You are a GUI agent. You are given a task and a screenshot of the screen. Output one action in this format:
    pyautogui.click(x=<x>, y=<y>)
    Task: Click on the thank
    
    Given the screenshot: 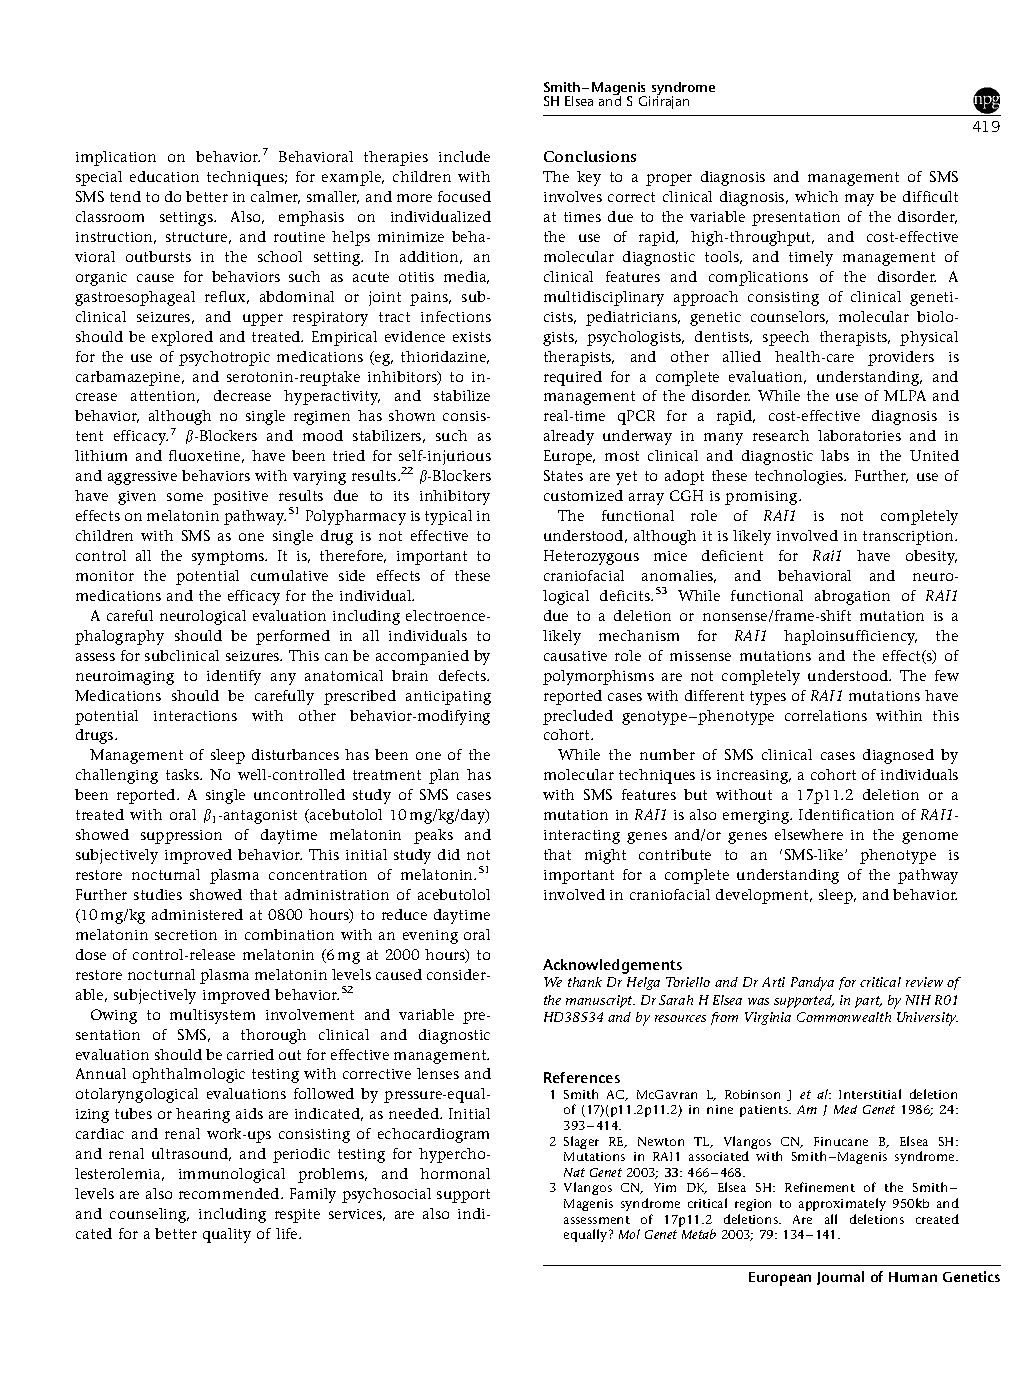 What is the action you would take?
    pyautogui.click(x=585, y=982)
